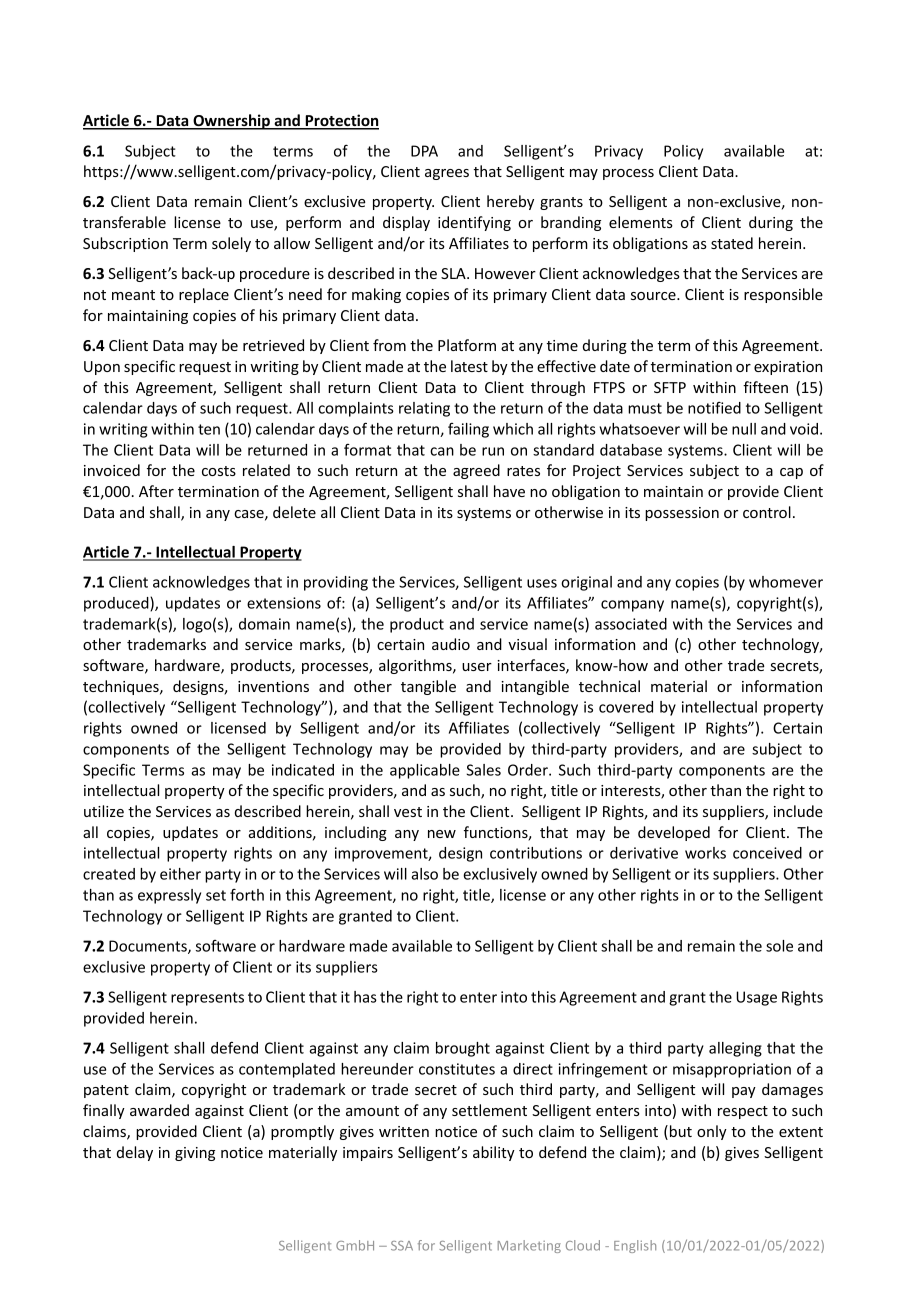  I want to click on utilize, so click(104, 811).
